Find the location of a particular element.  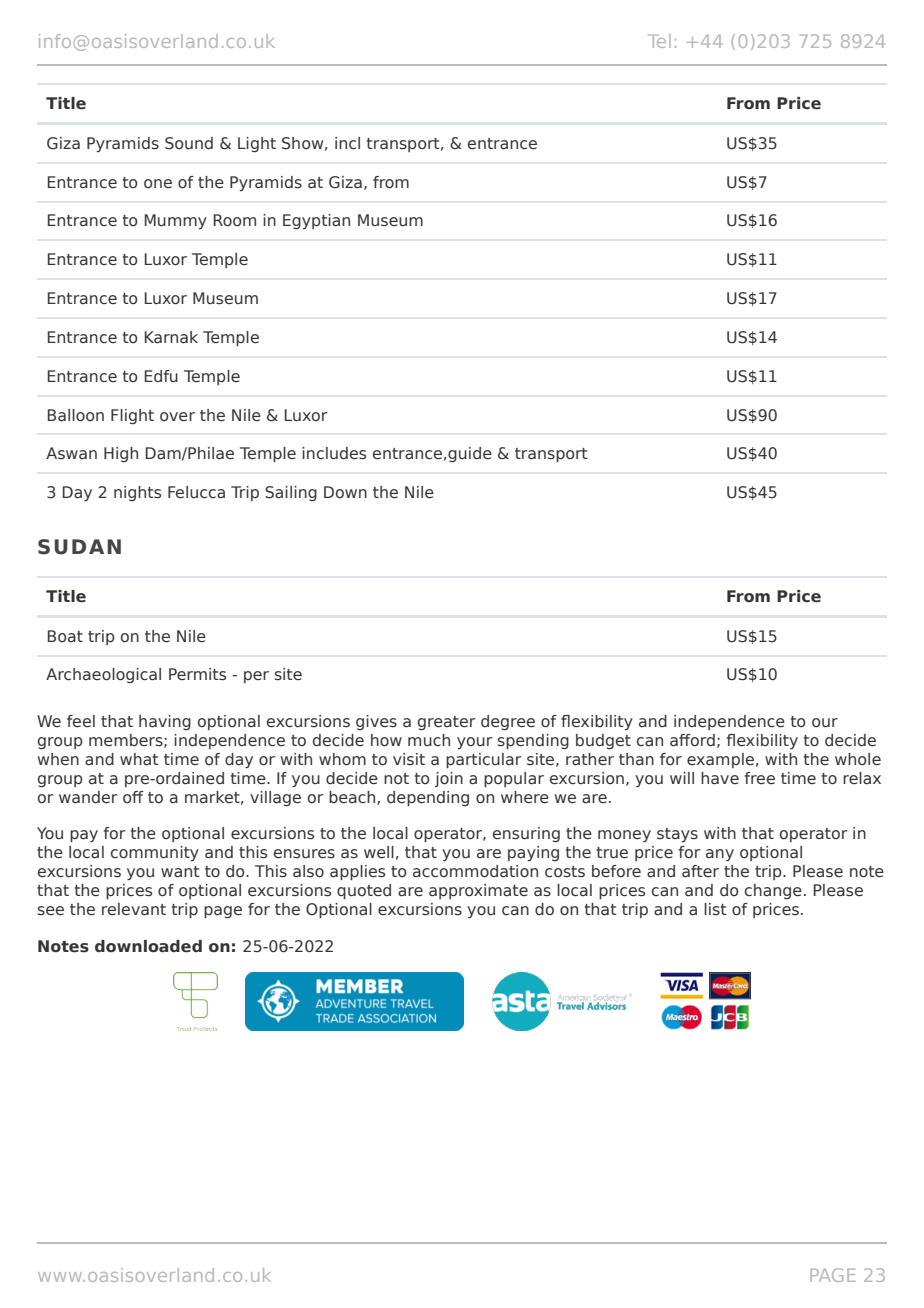

Karnak is located at coordinates (171, 337).
